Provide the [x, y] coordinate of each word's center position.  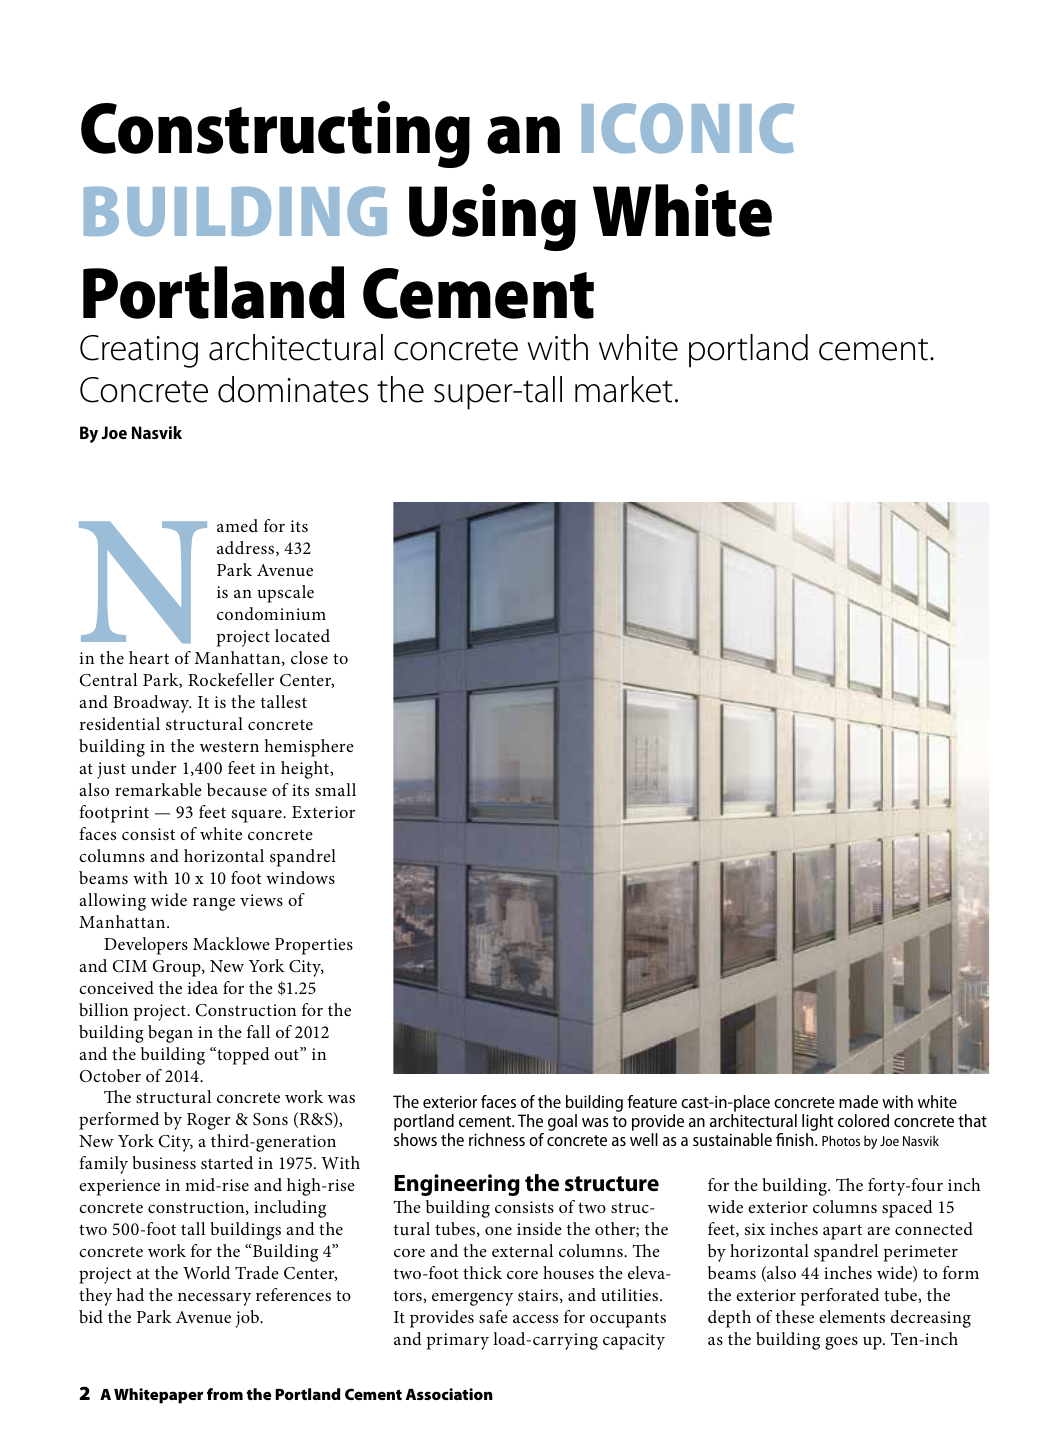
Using [492, 217]
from [225, 1394]
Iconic [688, 128]
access [535, 1319]
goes [841, 1343]
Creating [139, 351]
